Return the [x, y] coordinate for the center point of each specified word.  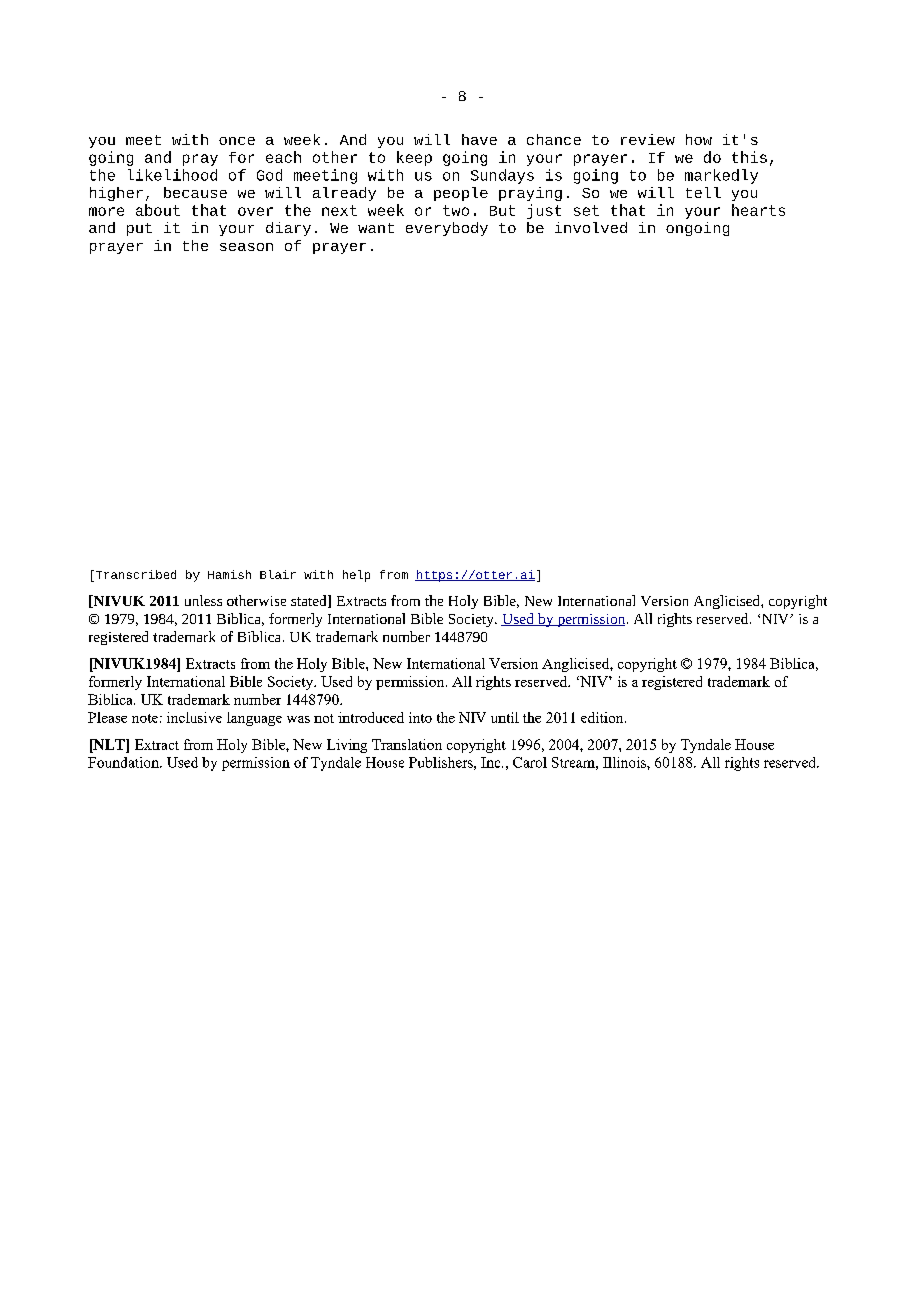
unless [203, 600]
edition [603, 717]
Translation [407, 744]
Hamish [229, 574]
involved [591, 227]
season [246, 247]
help [356, 576]
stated [310, 601]
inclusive [194, 717]
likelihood [172, 175]
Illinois [625, 762]
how [699, 139]
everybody [447, 229]
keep [414, 158]
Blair [278, 574]
